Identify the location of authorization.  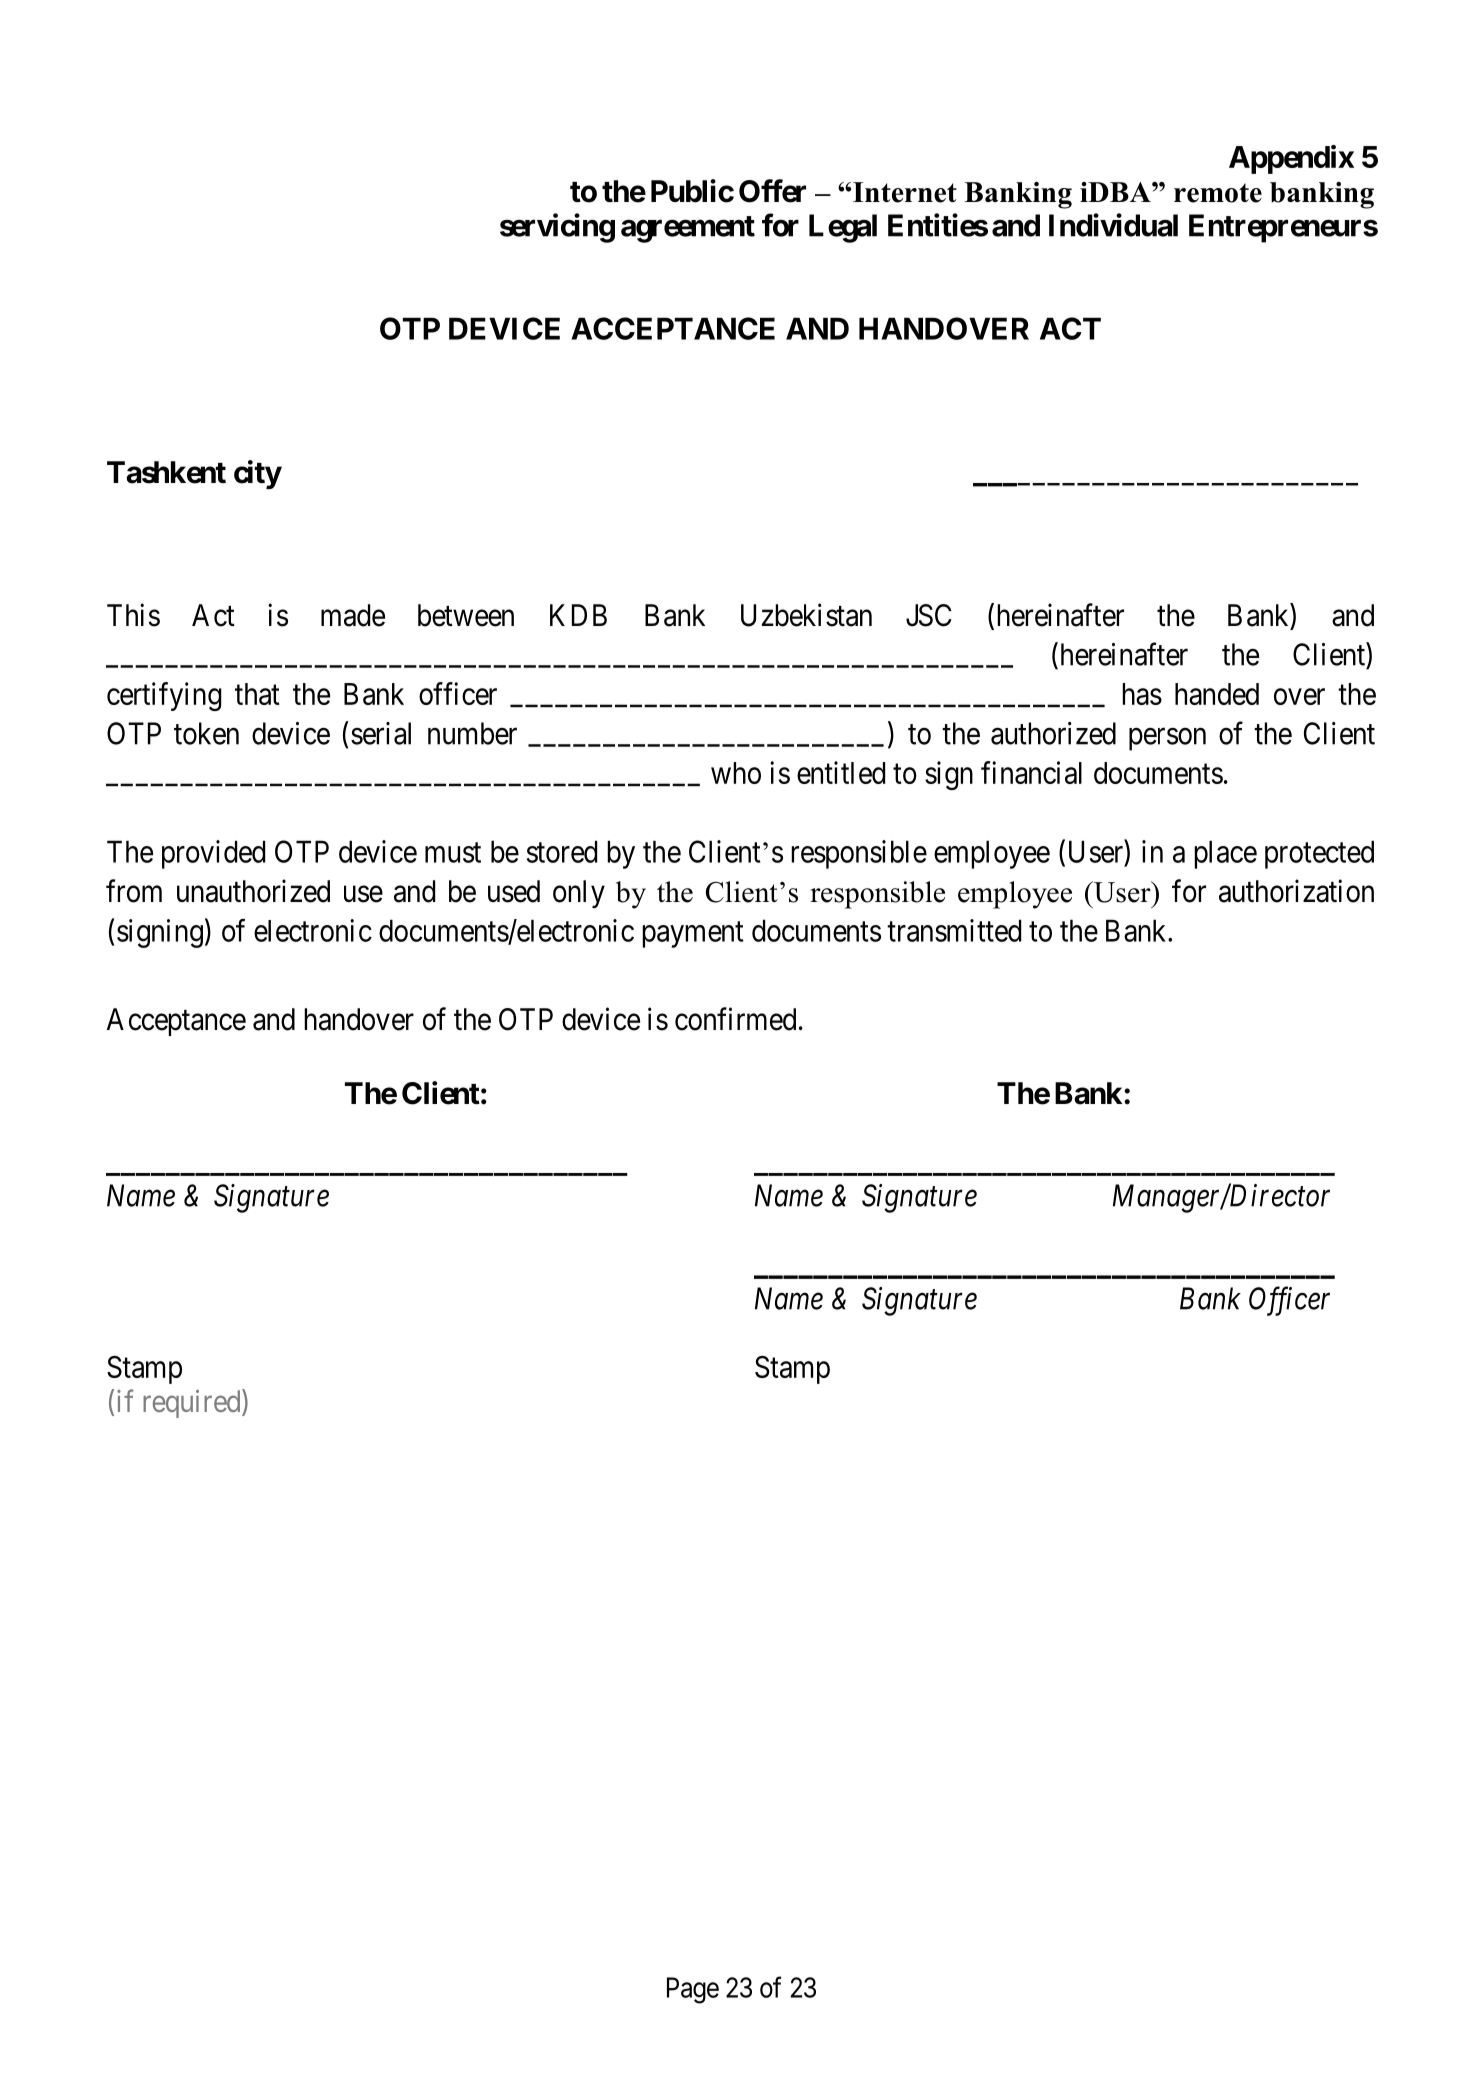
(1296, 891).
